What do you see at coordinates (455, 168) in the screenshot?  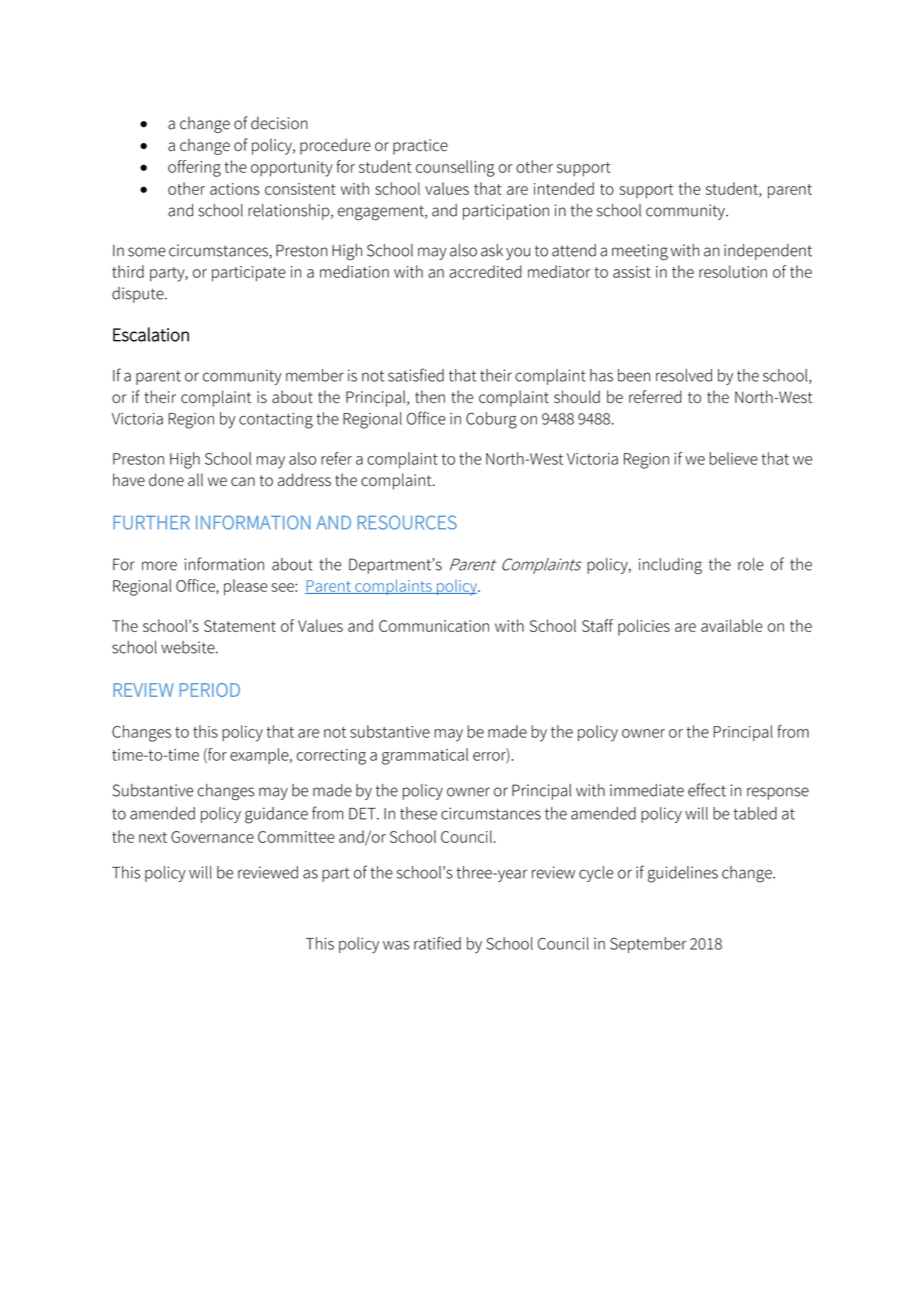 I see `counselling` at bounding box center [455, 168].
